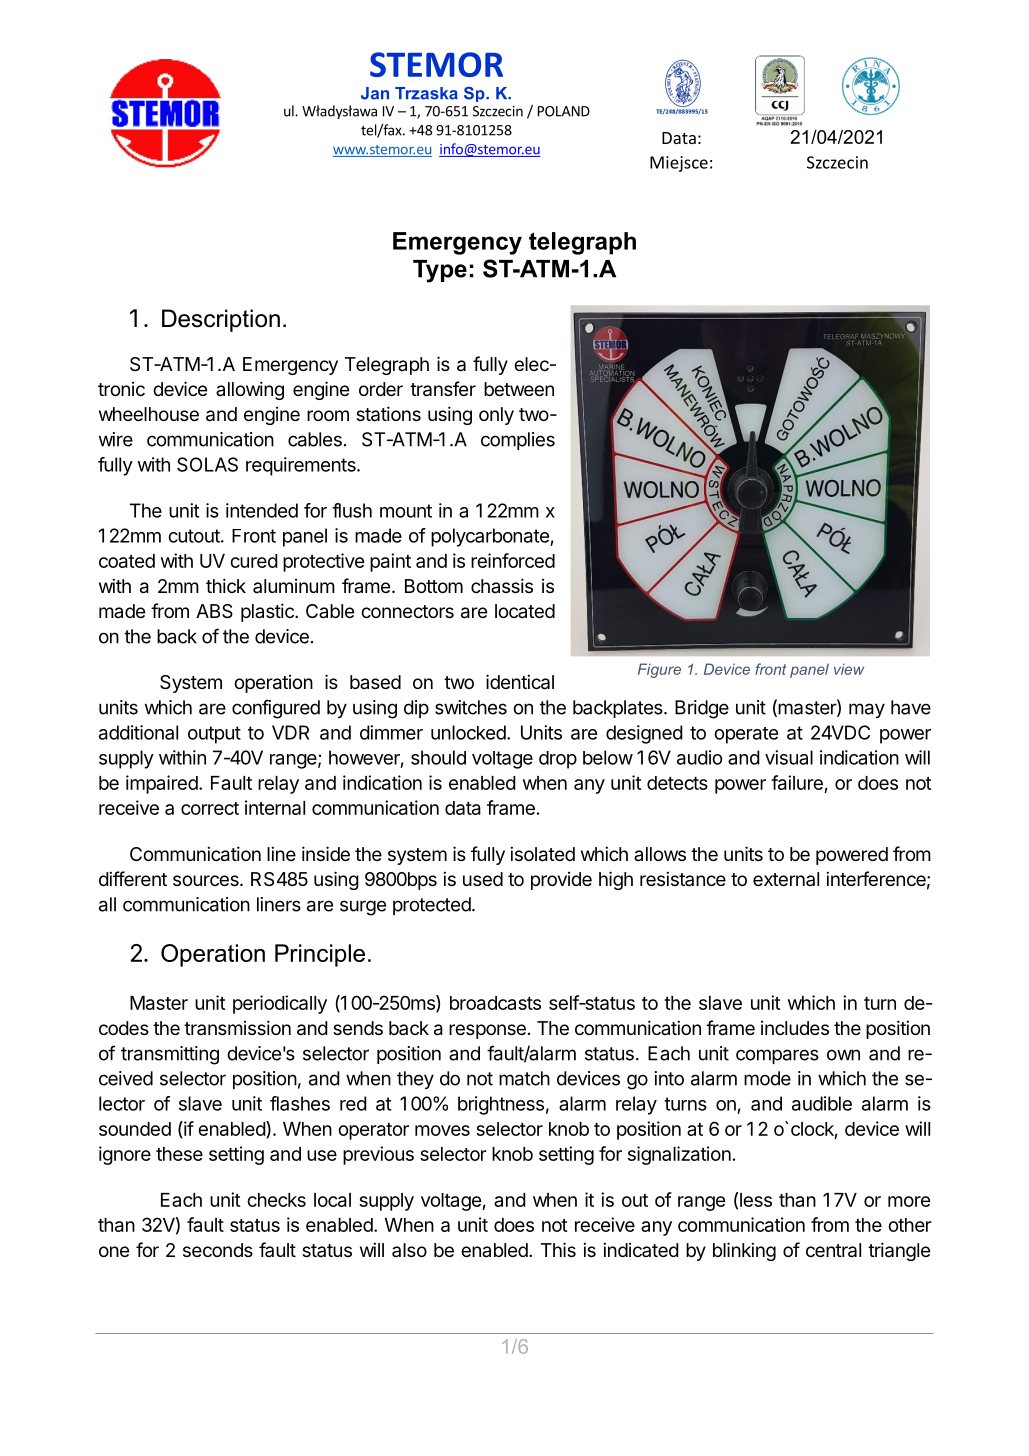  I want to click on allowing, so click(250, 390).
